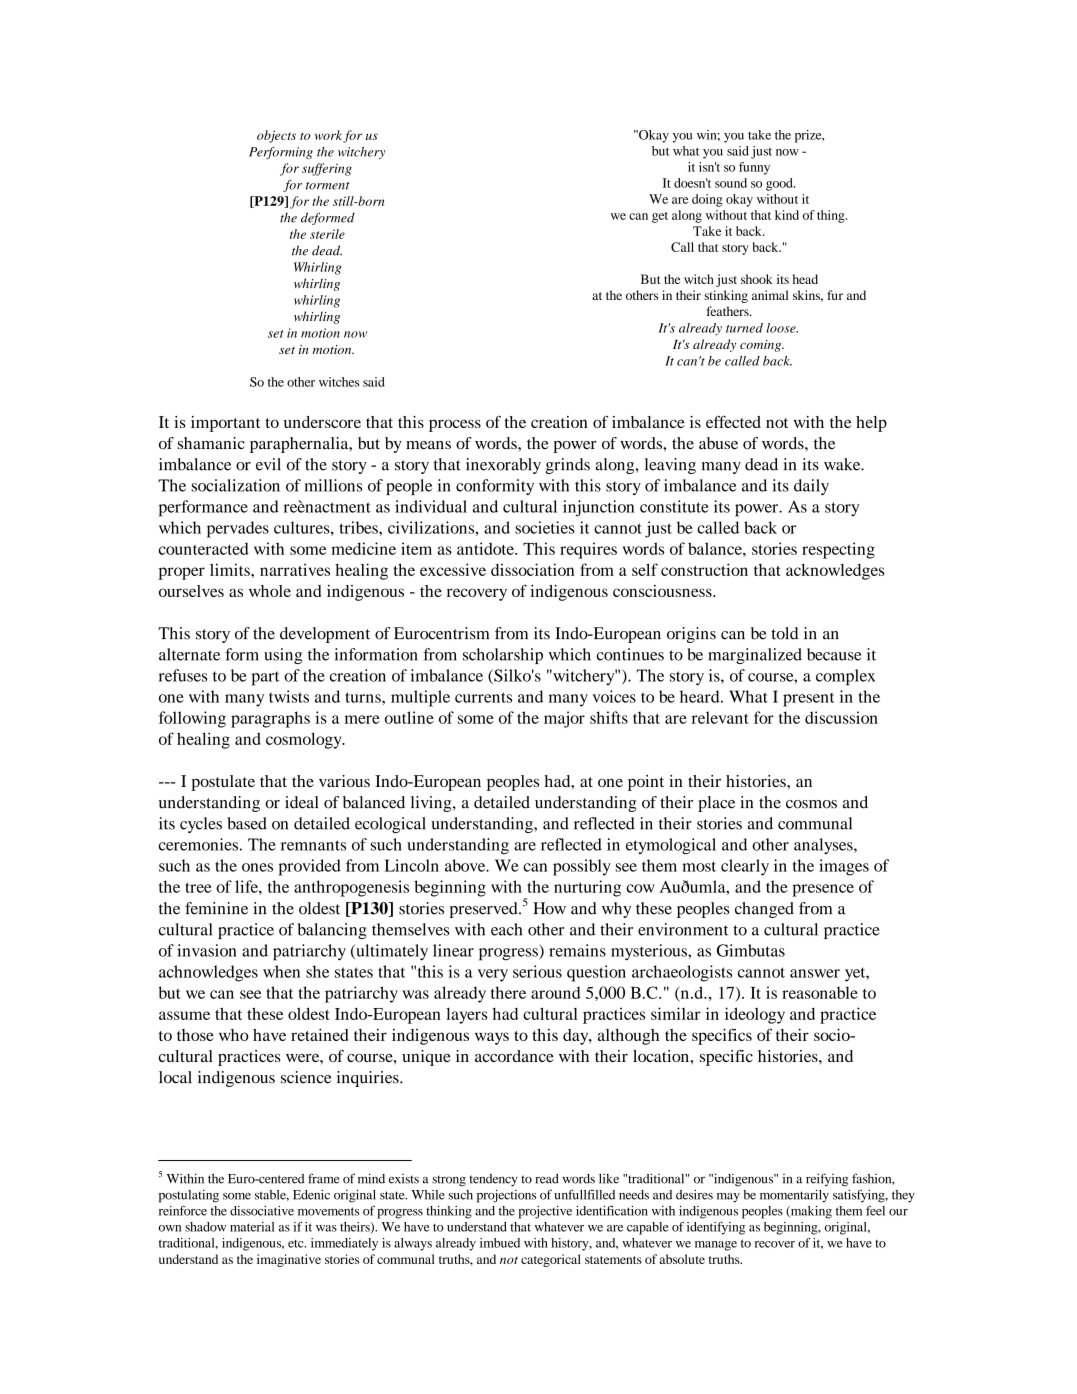 Image resolution: width=1077 pixels, height=1394 pixels. I want to click on important, so click(225, 424).
